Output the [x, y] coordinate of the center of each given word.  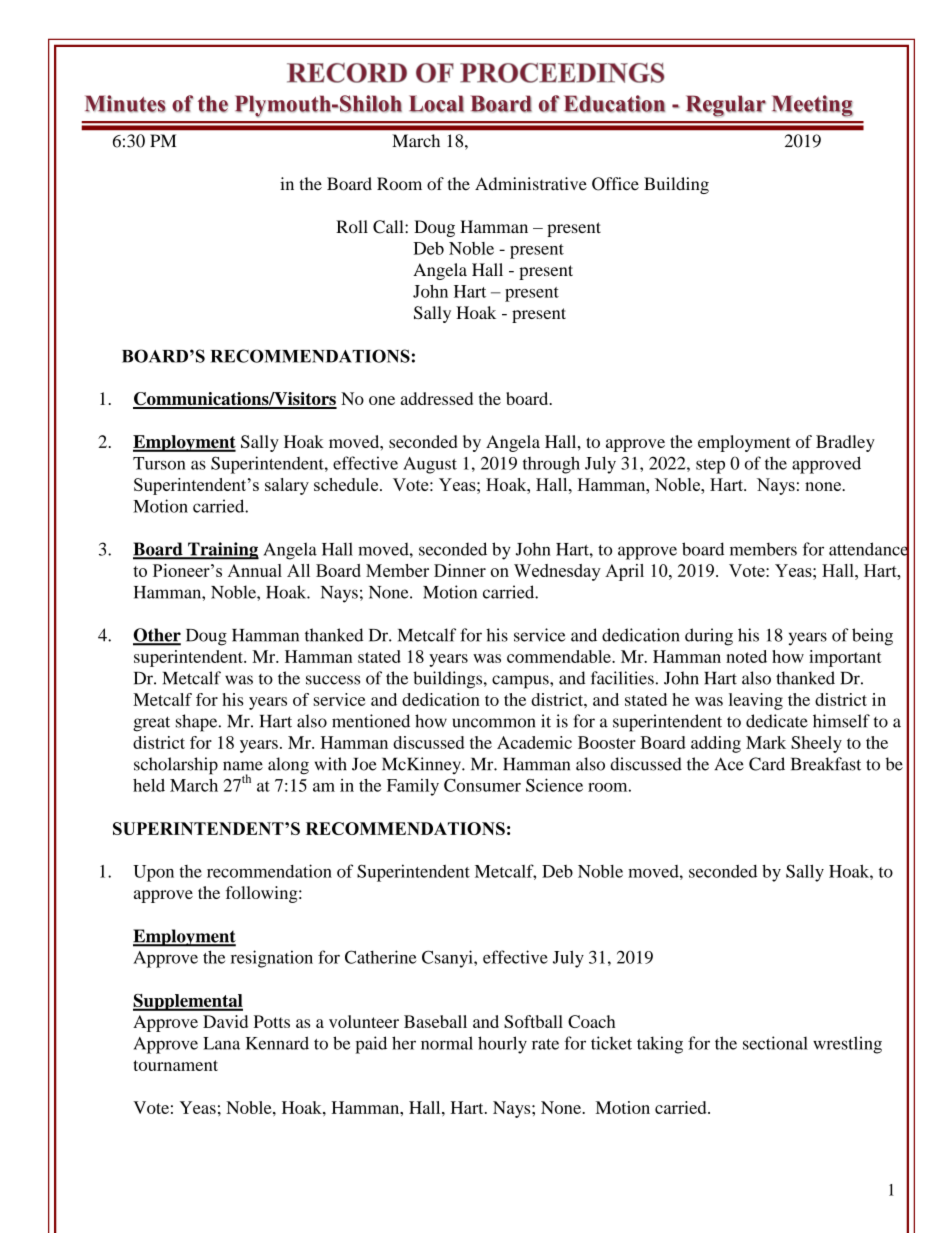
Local [436, 104]
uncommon [494, 723]
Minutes [125, 104]
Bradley [845, 443]
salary [287, 486]
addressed [437, 398]
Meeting [812, 106]
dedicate [777, 721]
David [225, 1021]
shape [198, 723]
